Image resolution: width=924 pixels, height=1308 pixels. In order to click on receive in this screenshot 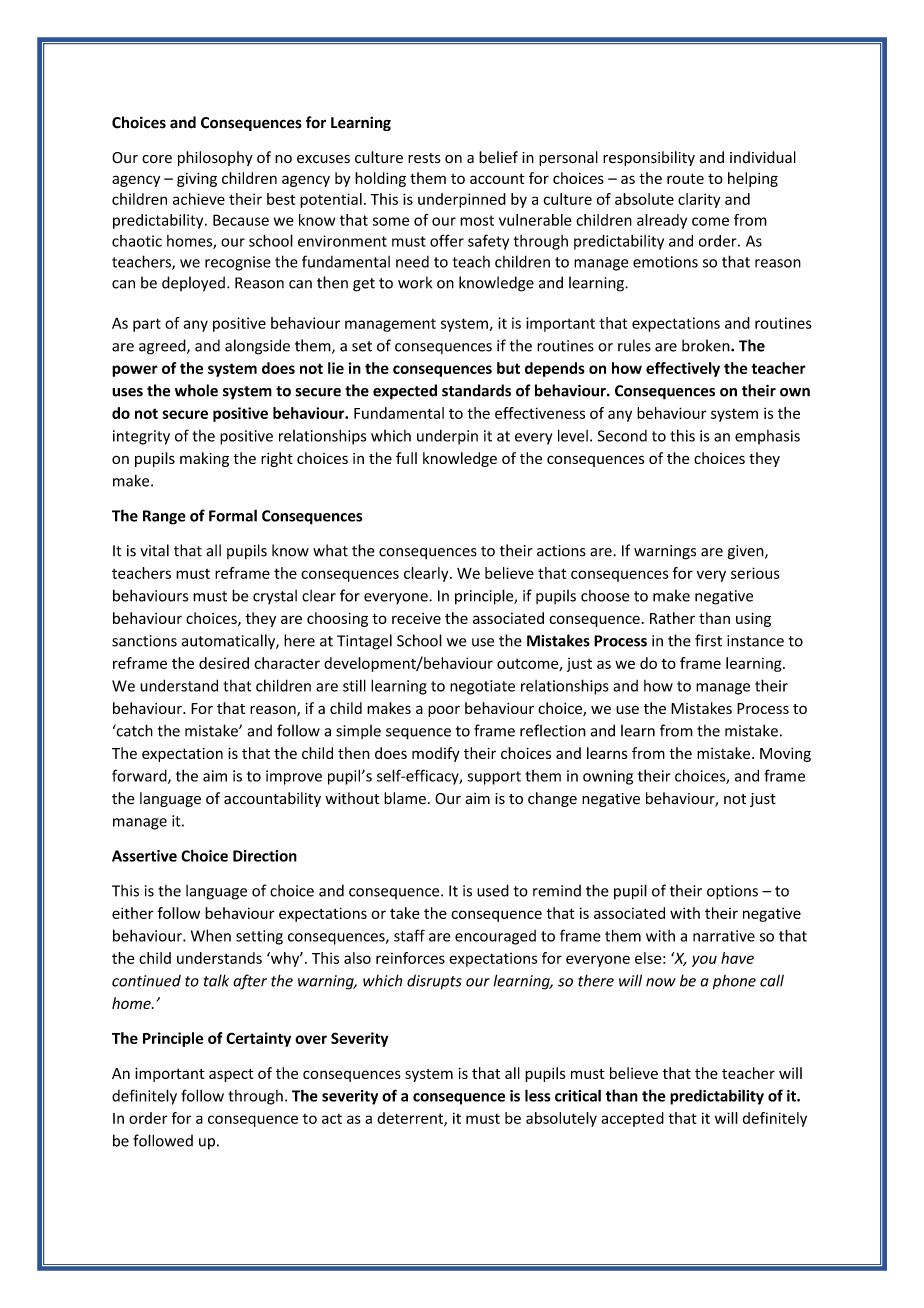, I will do `click(416, 618)`.
